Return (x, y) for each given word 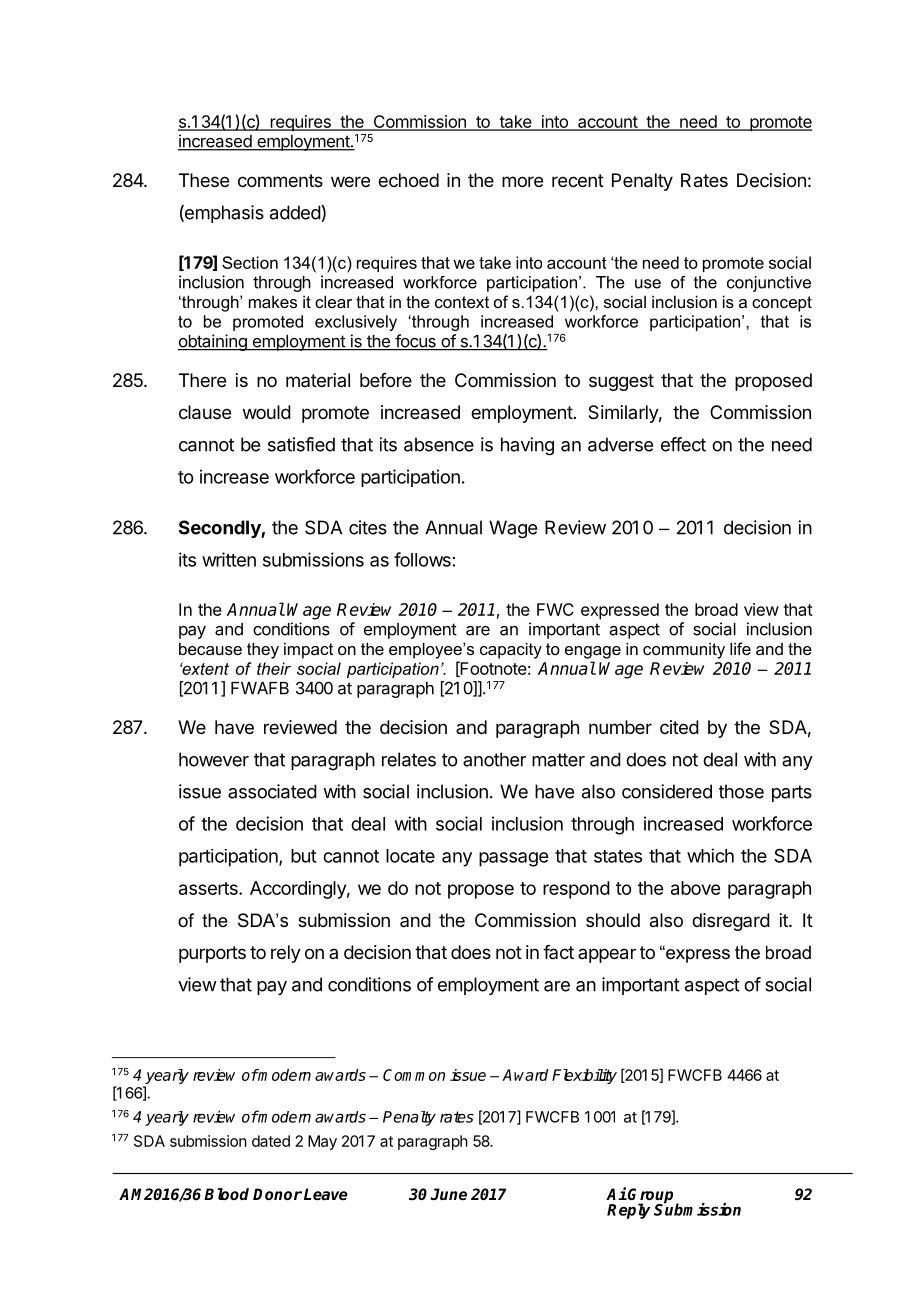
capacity (511, 650)
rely (286, 954)
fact (558, 952)
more (522, 181)
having (527, 446)
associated (272, 791)
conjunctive (769, 284)
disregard (731, 922)
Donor (277, 1194)
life (740, 648)
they (263, 650)
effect (683, 444)
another (494, 759)
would (267, 412)
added (295, 212)
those (741, 791)
